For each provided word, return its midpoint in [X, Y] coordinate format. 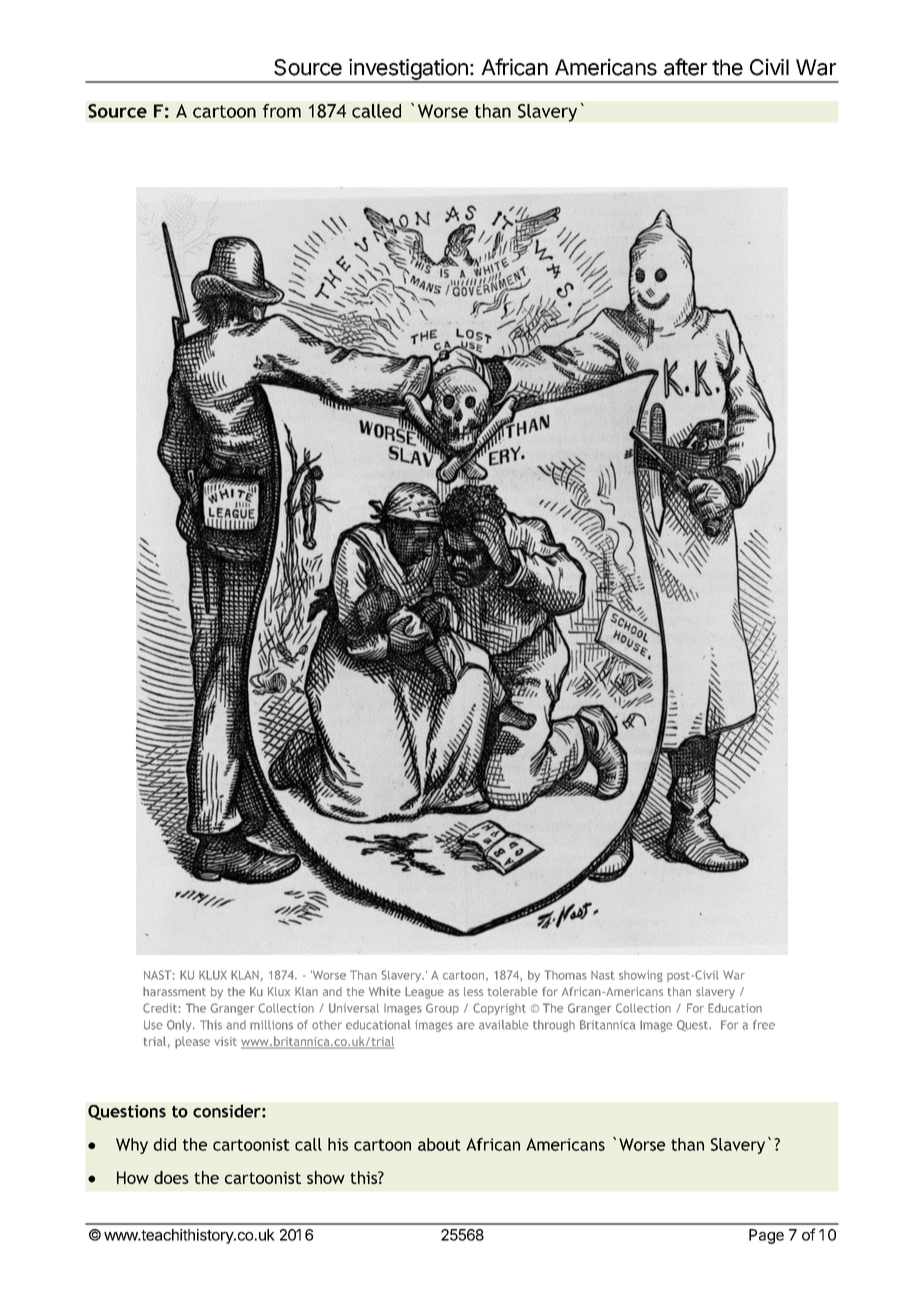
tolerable [513, 991]
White [385, 991]
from [282, 111]
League [424, 993]
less [473, 991]
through [554, 1026]
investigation [408, 70]
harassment [174, 991]
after [685, 67]
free [764, 1025]
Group [442, 1009]
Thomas [566, 975]
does [171, 1177]
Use [153, 1025]
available [504, 1025]
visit [226, 1041]
